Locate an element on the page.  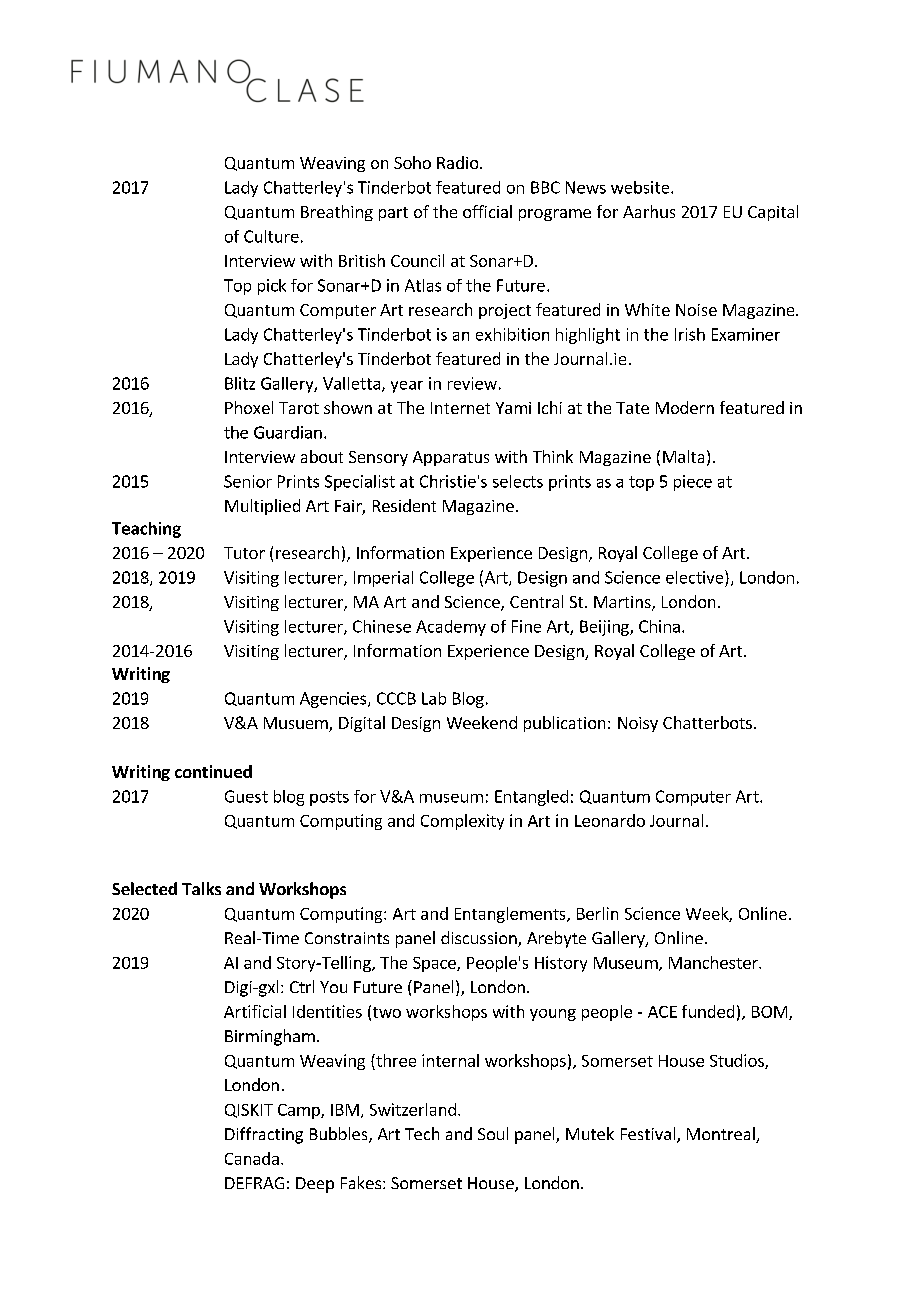
Agencies is located at coordinates (334, 700).
